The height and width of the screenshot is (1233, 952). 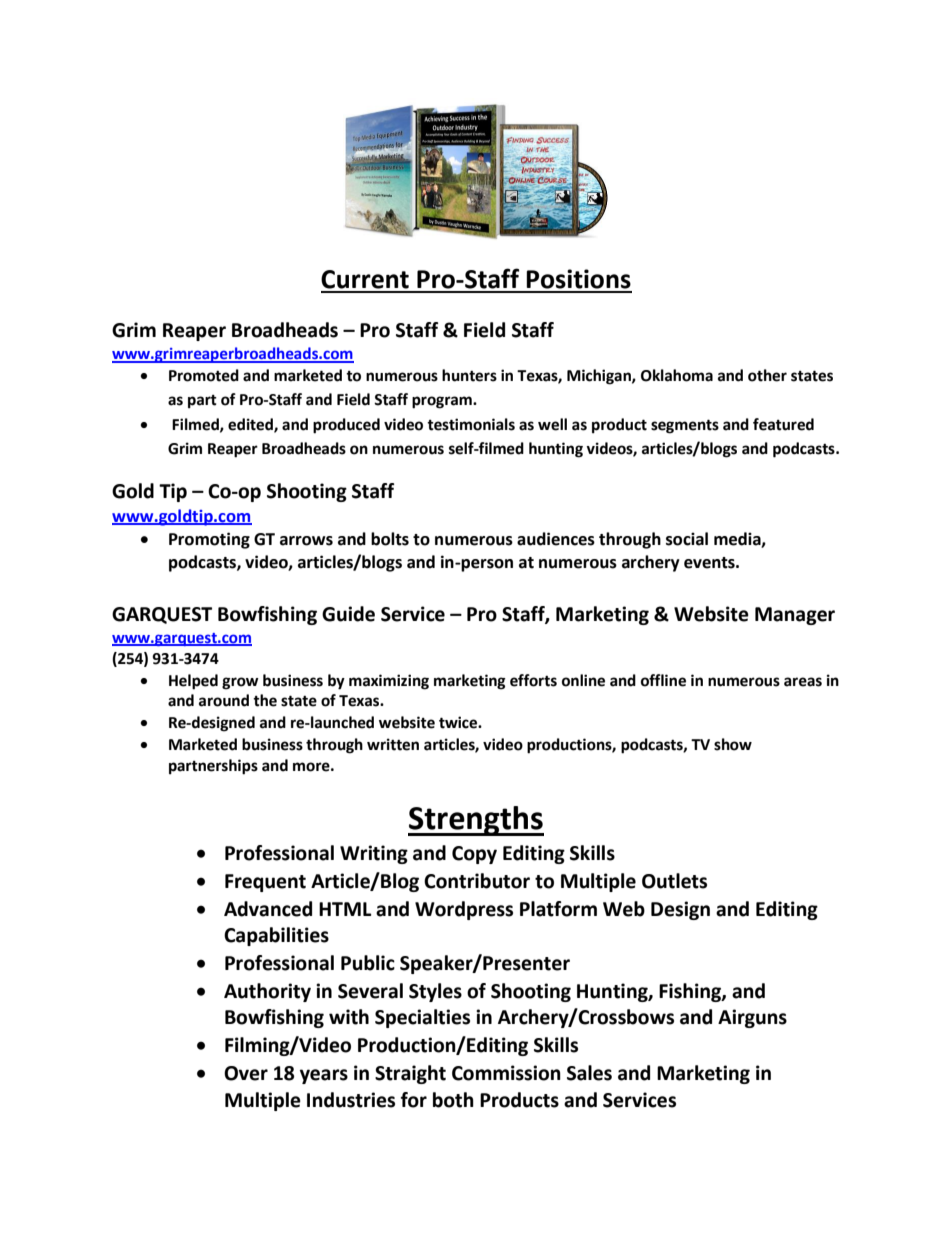 What do you see at coordinates (348, 614) in the screenshot?
I see `Guide` at bounding box center [348, 614].
